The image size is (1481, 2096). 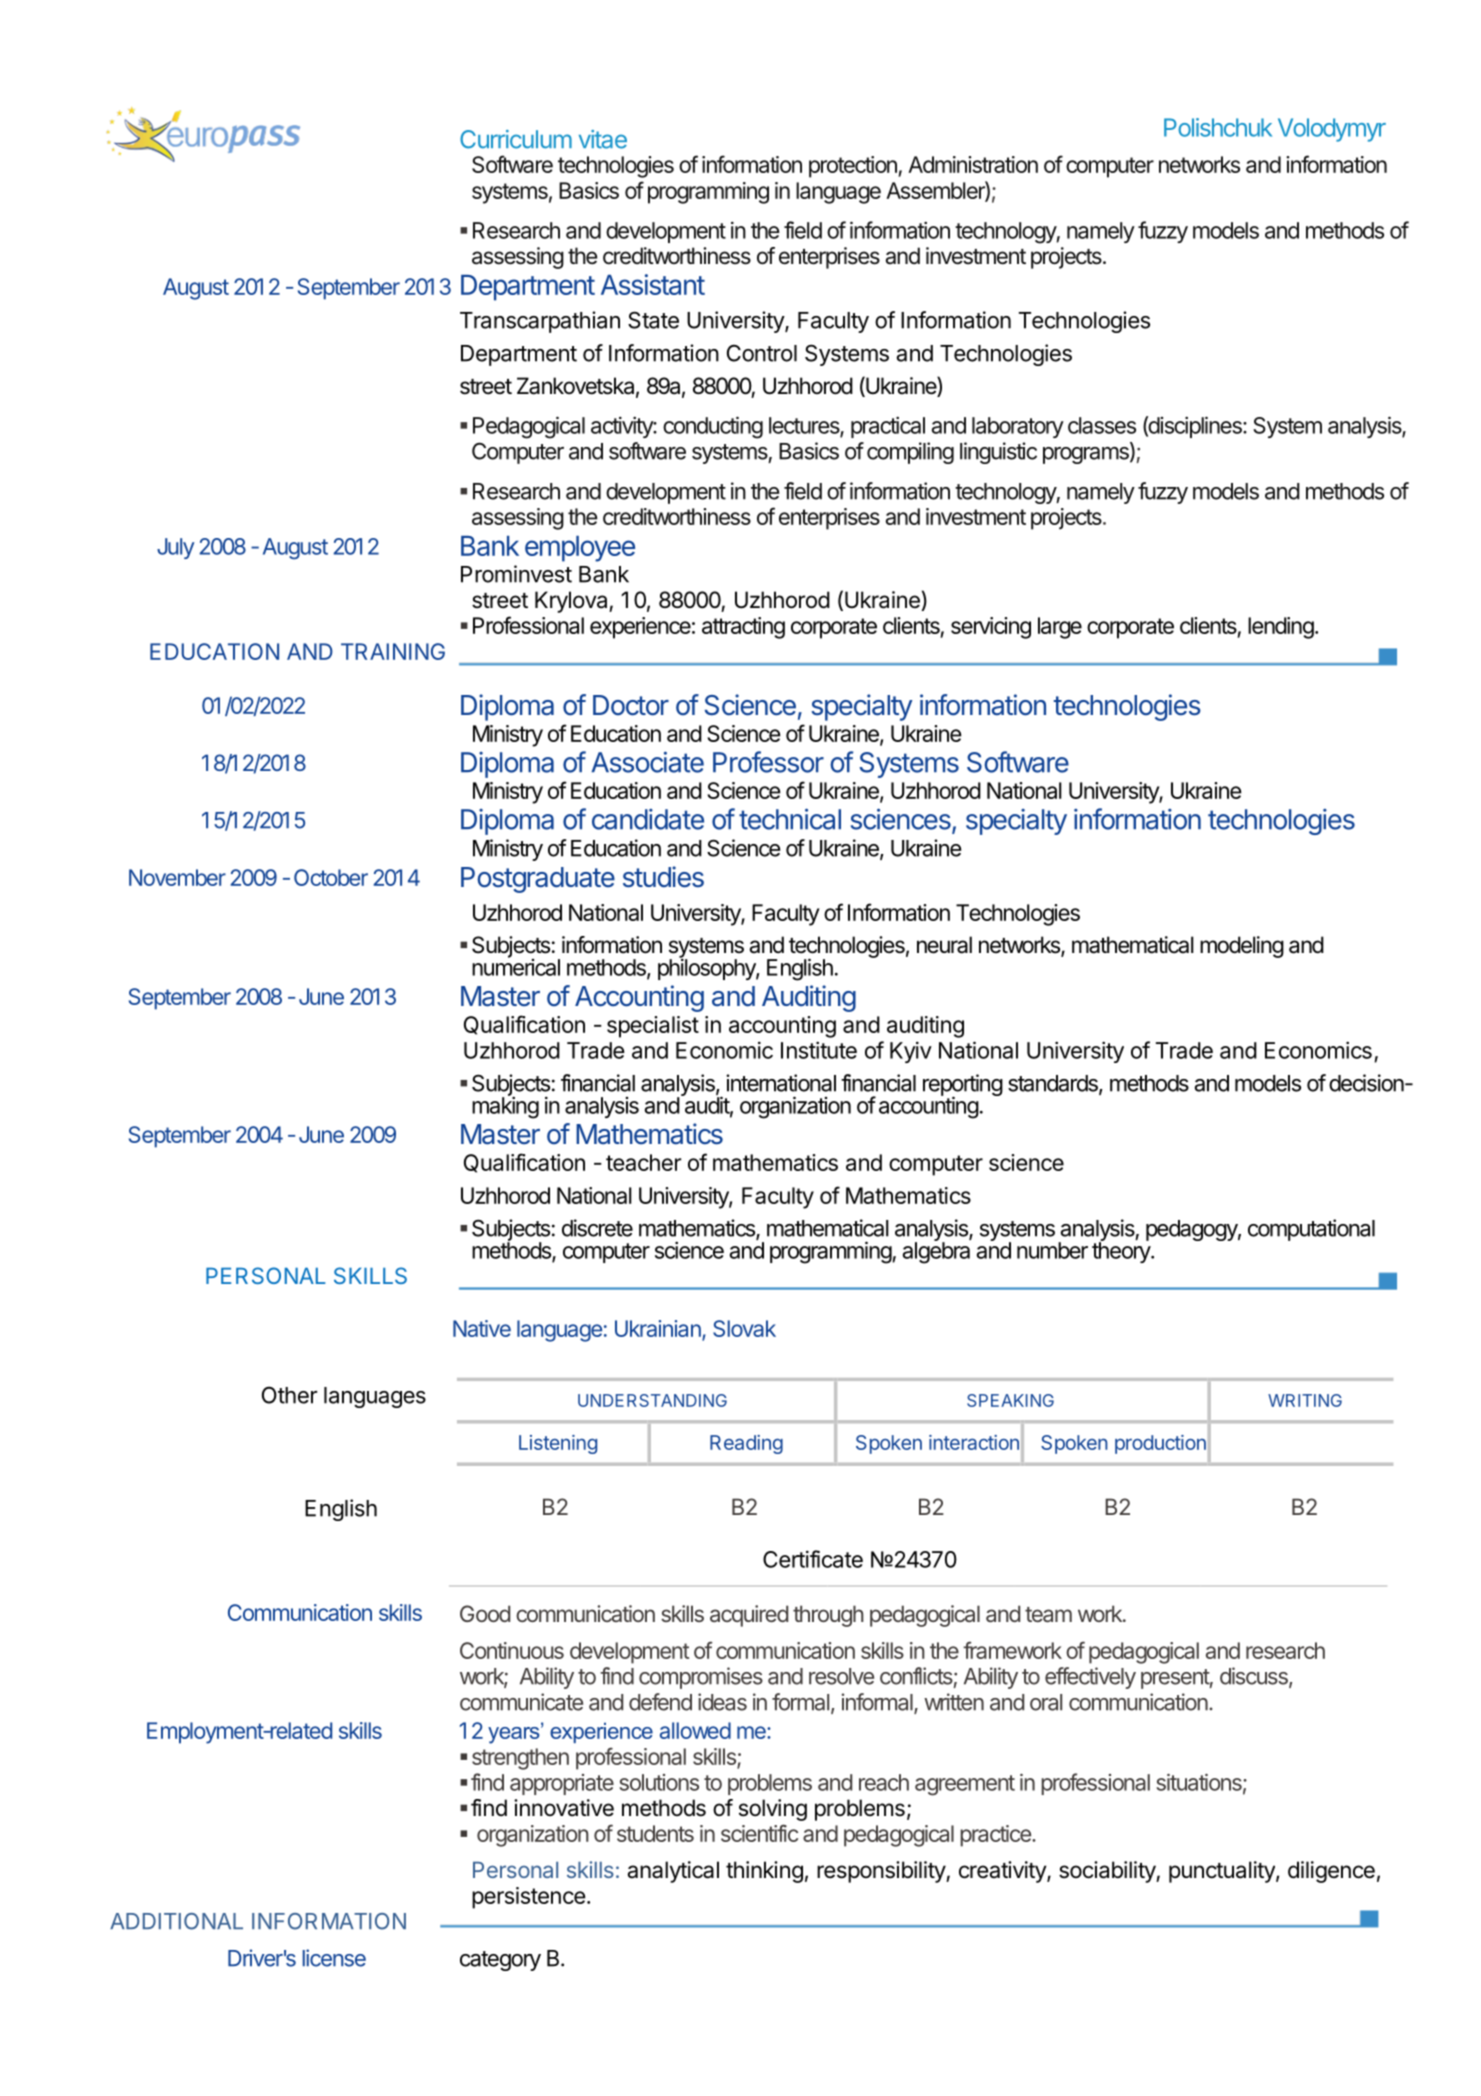 What do you see at coordinates (482, 1328) in the screenshot?
I see `Native` at bounding box center [482, 1328].
